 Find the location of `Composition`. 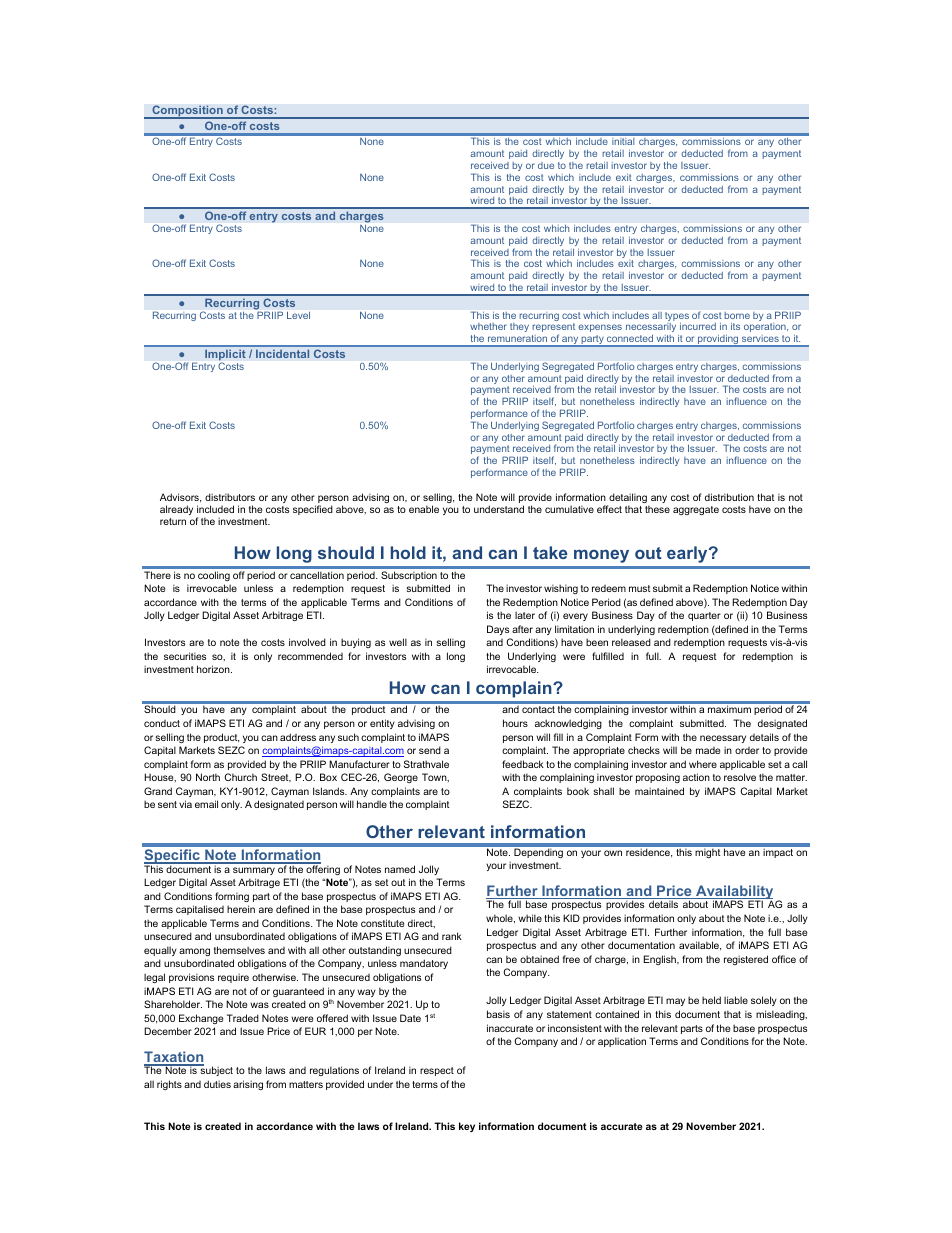

Composition is located at coordinates (187, 112).
